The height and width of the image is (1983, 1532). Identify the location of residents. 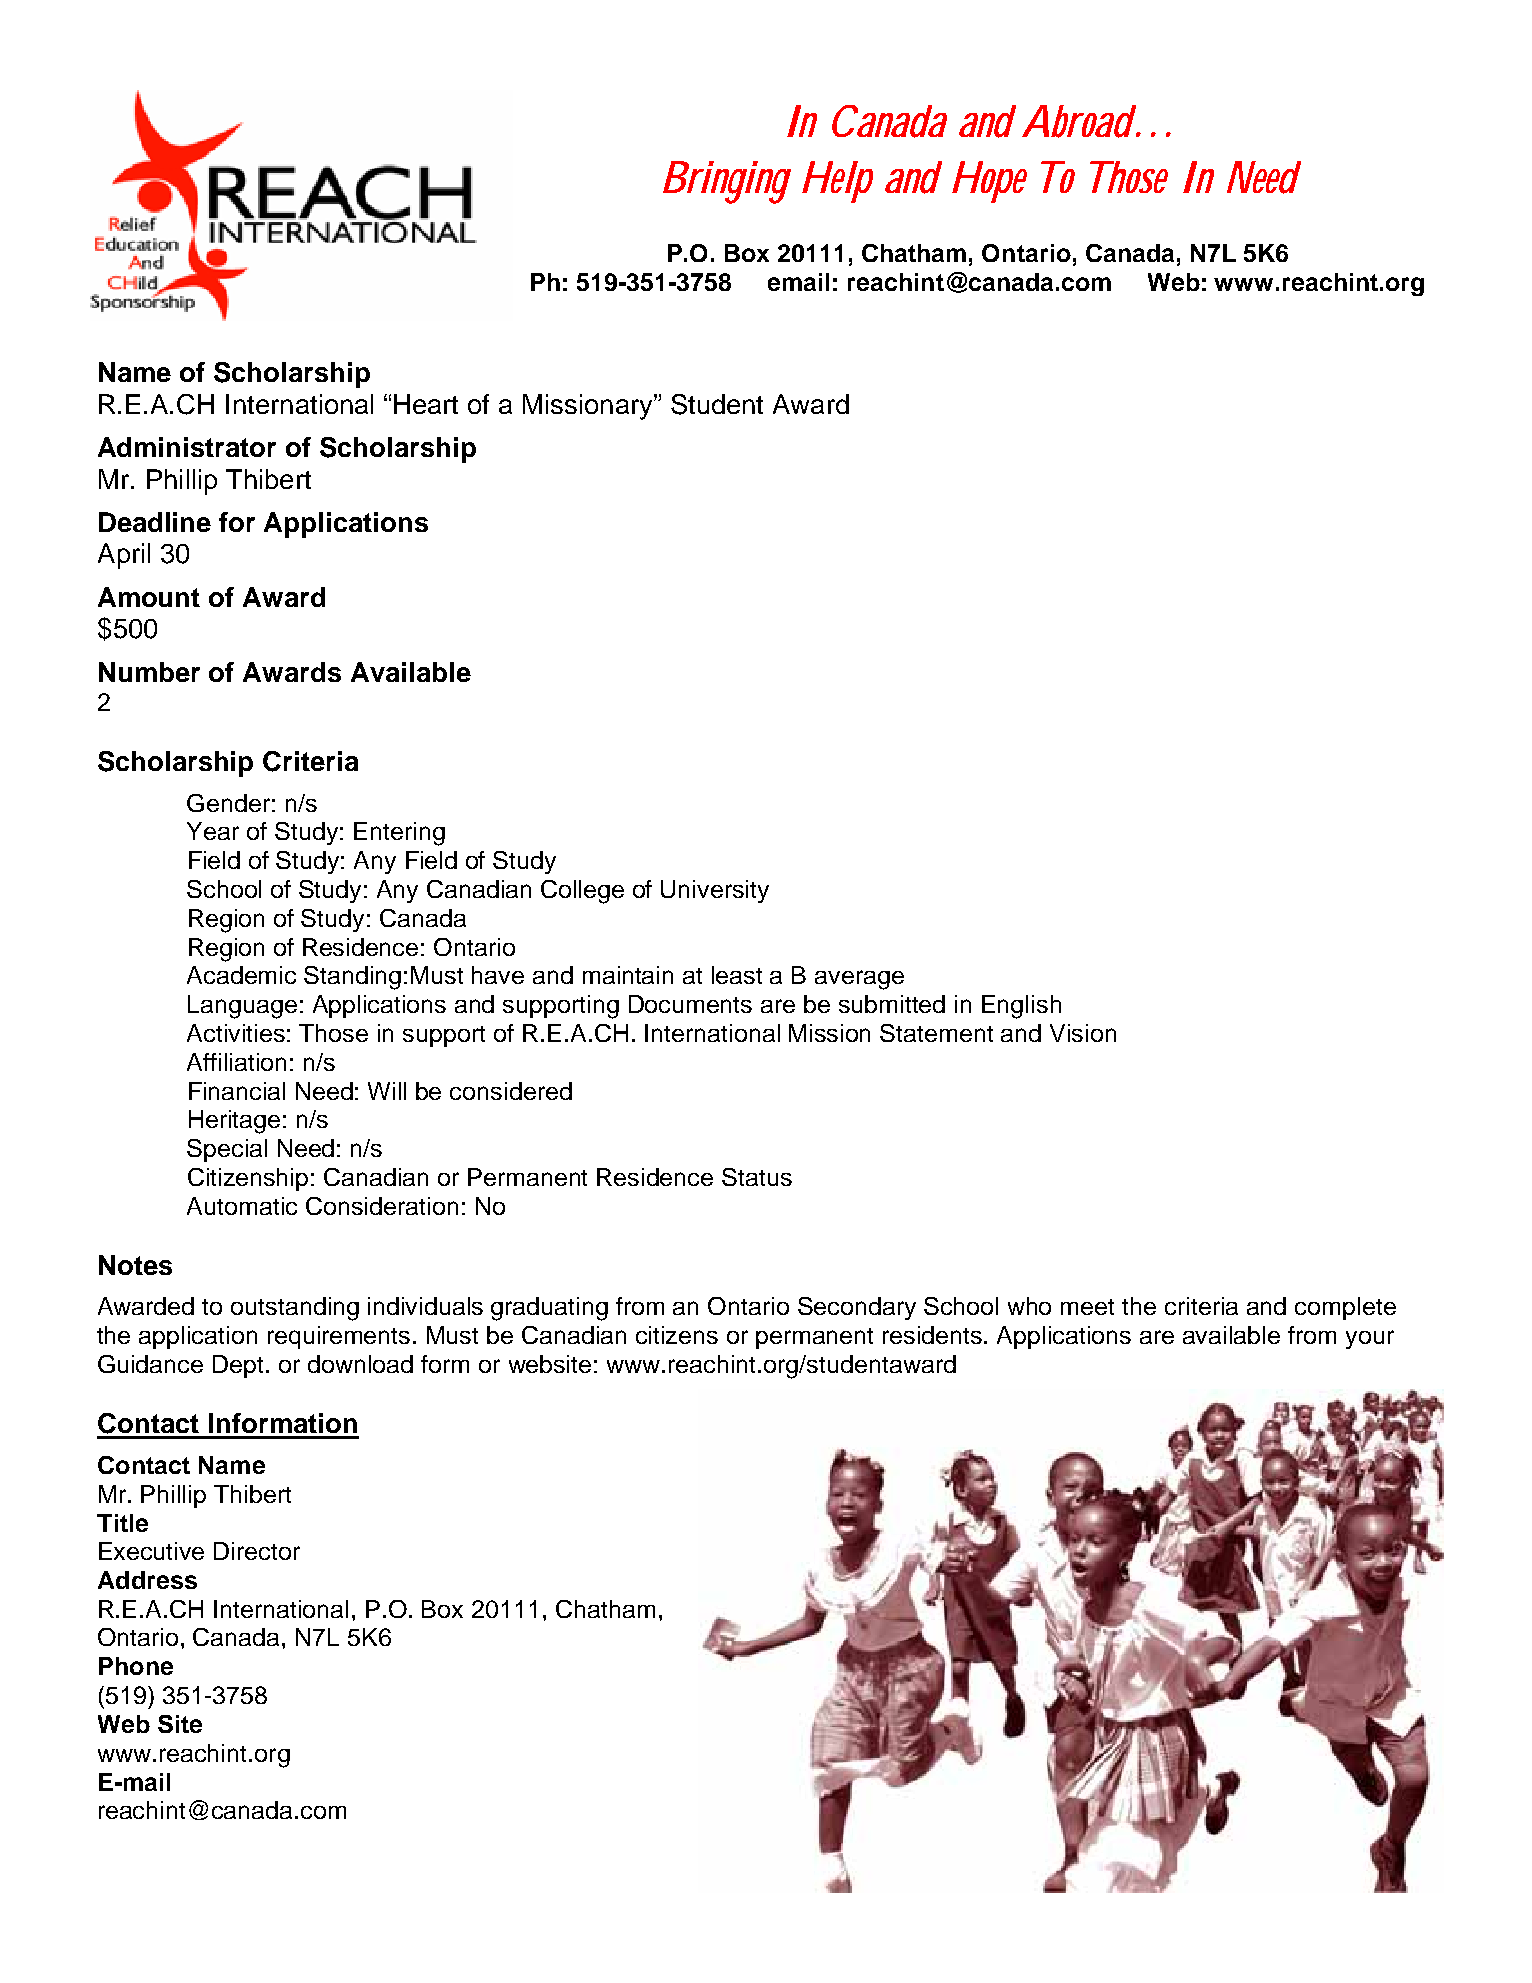
(934, 1335).
